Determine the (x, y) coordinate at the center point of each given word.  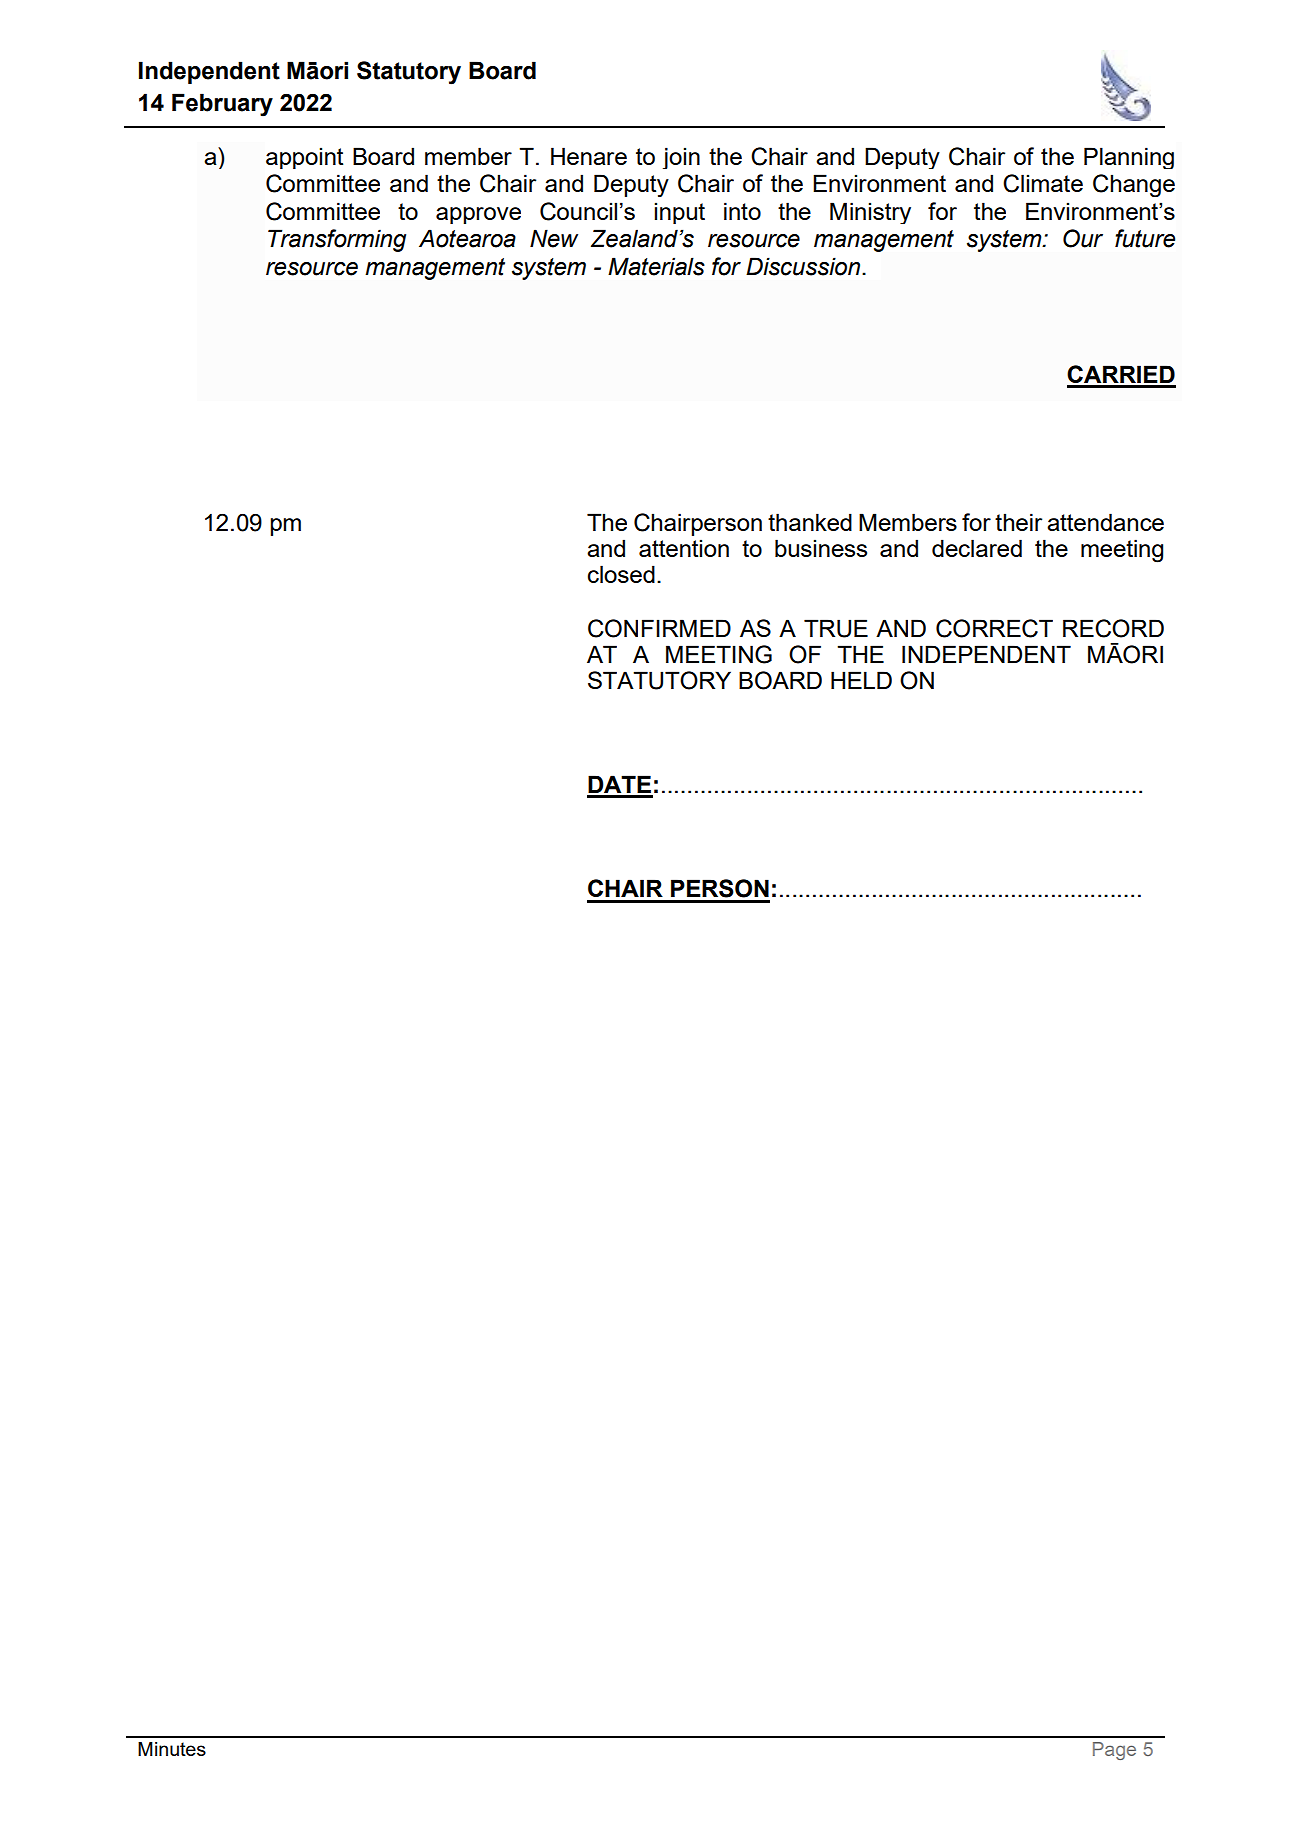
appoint (304, 158)
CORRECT (994, 628)
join (681, 158)
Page (1114, 1751)
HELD (861, 680)
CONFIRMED (659, 628)
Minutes (172, 1749)
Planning (1129, 158)
